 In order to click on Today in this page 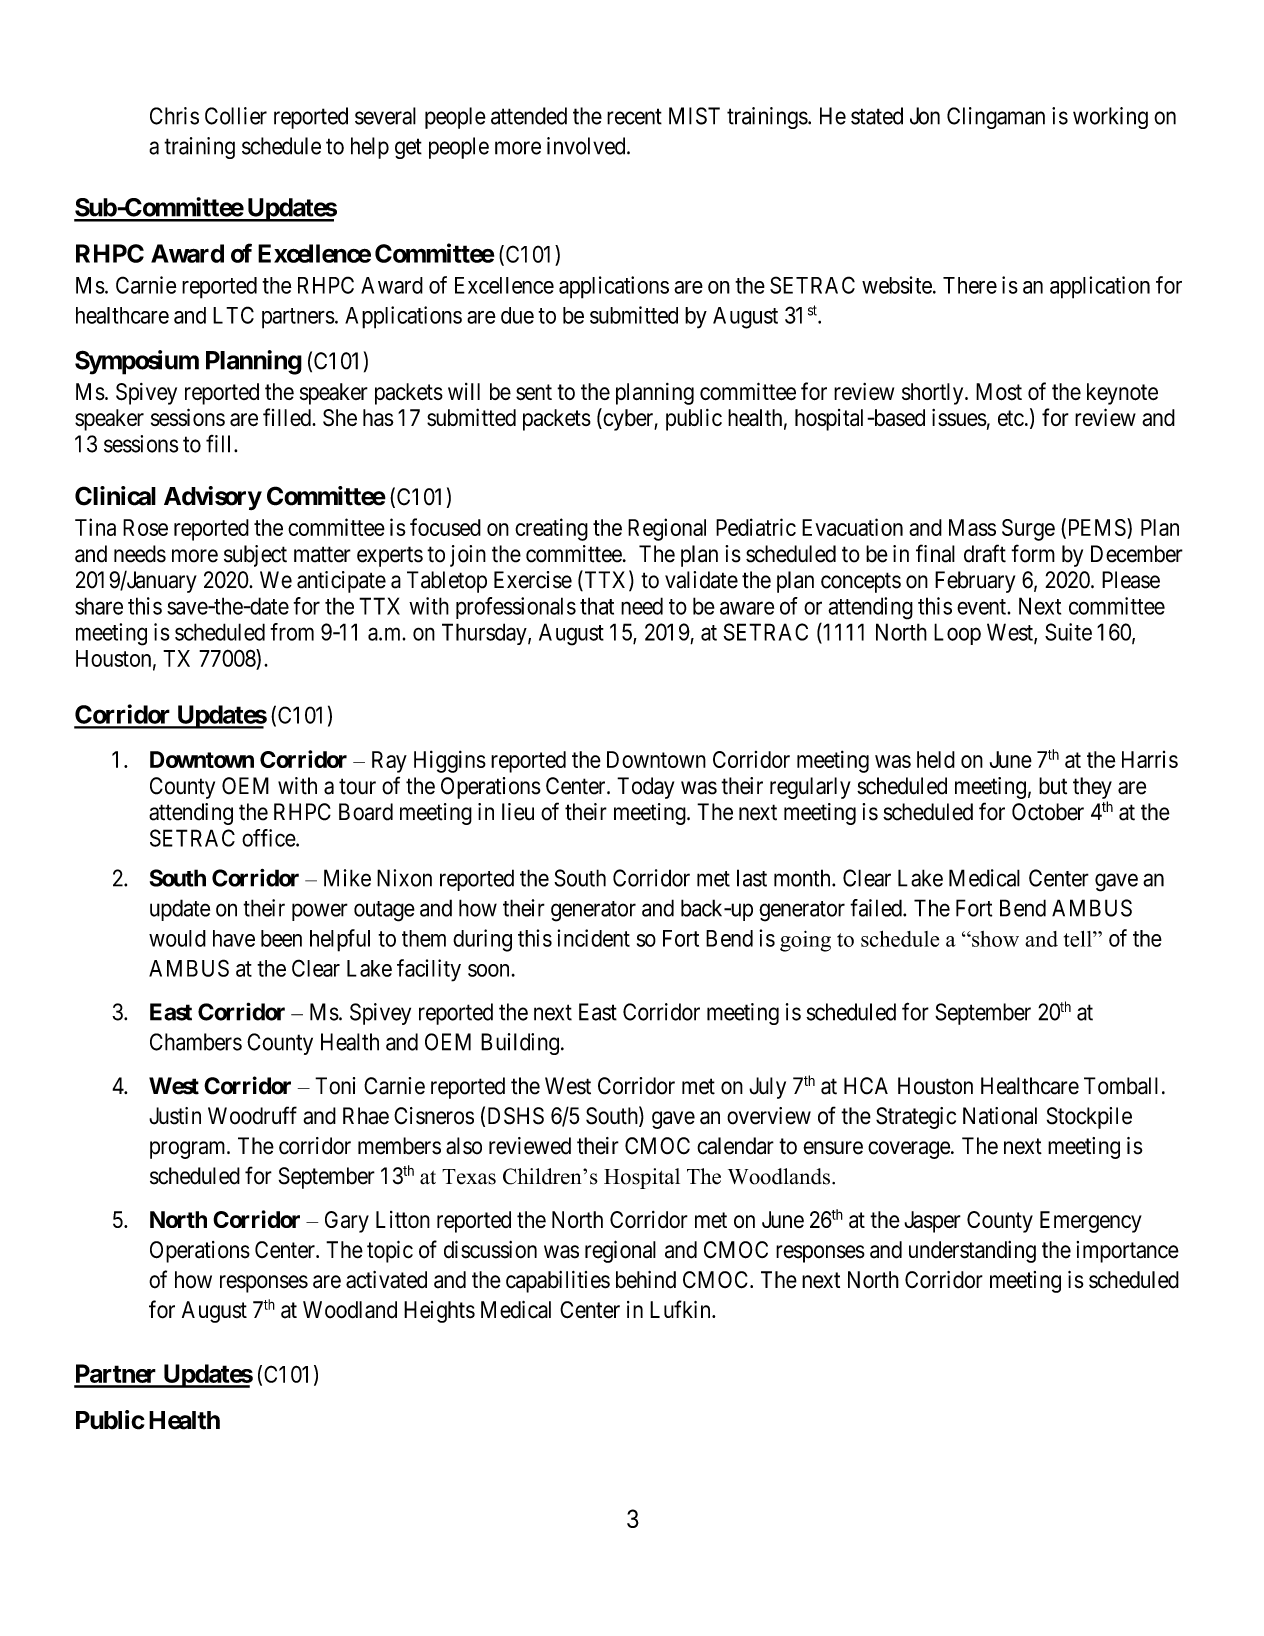, I will do `click(645, 788)`.
